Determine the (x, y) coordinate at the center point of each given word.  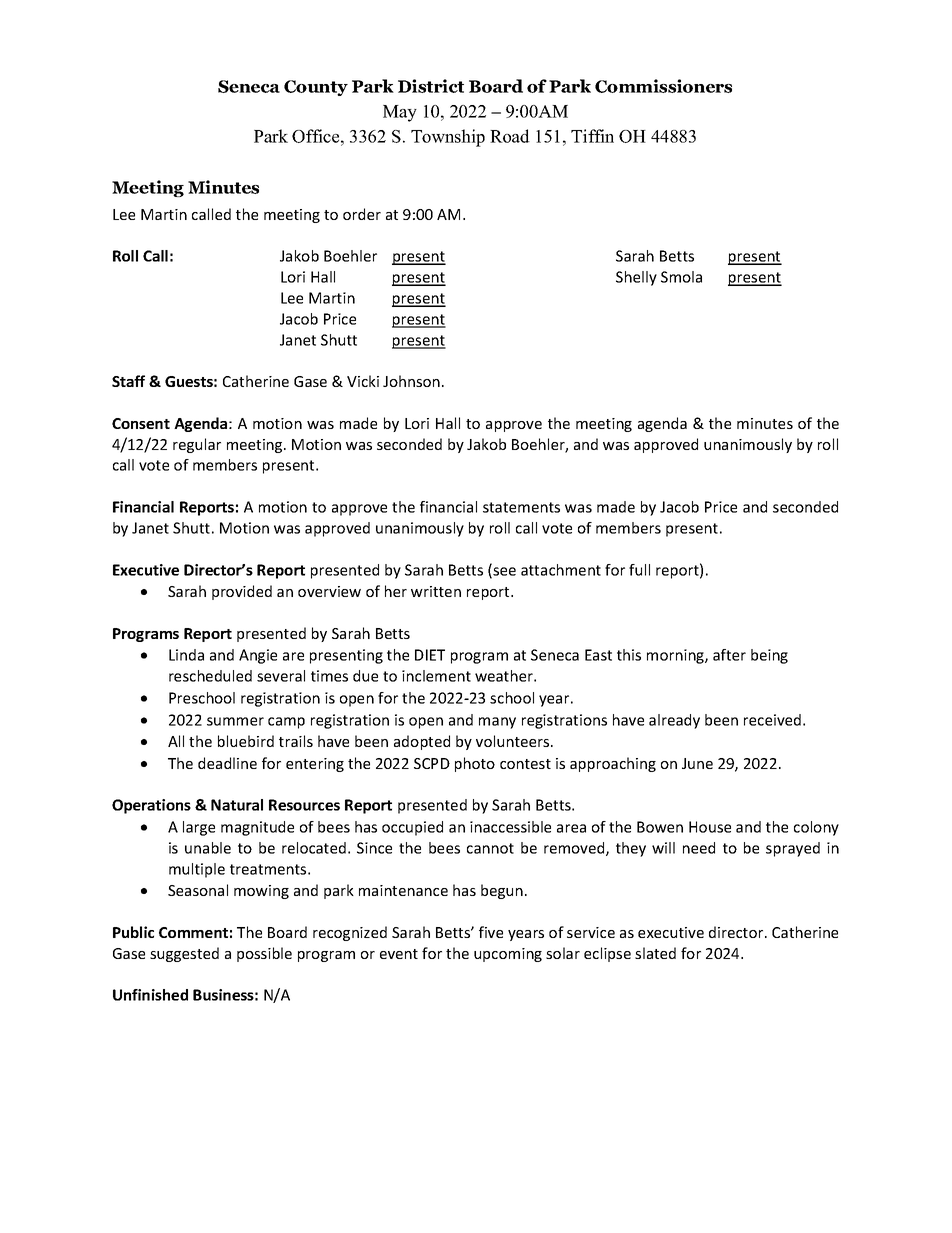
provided (242, 592)
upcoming (508, 955)
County (316, 88)
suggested (184, 954)
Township (448, 138)
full (639, 570)
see (503, 572)
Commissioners (663, 86)
